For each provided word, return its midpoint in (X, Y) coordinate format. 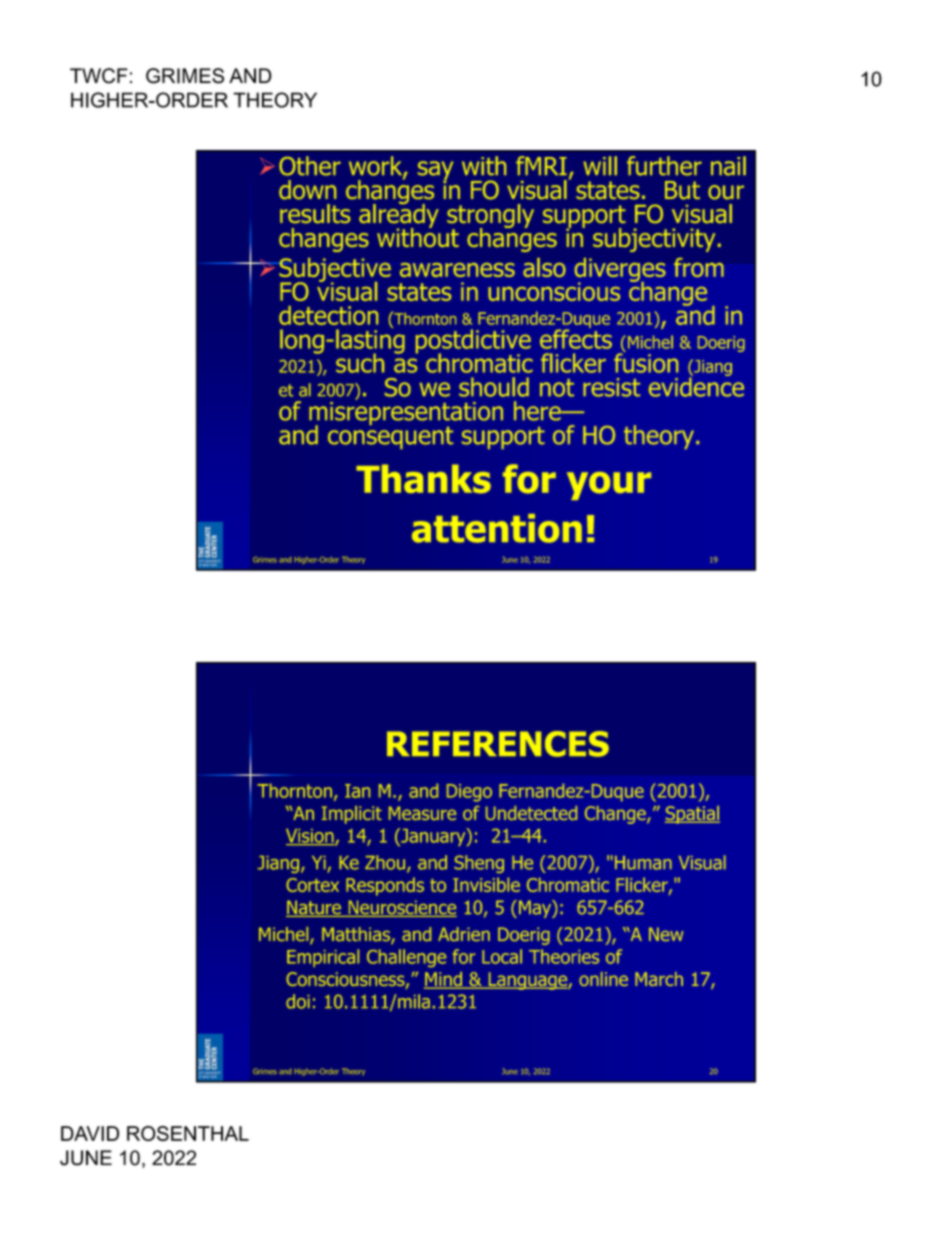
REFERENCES (498, 744)
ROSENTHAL (188, 1133)
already (399, 215)
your (609, 486)
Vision (311, 837)
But (682, 190)
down (307, 190)
